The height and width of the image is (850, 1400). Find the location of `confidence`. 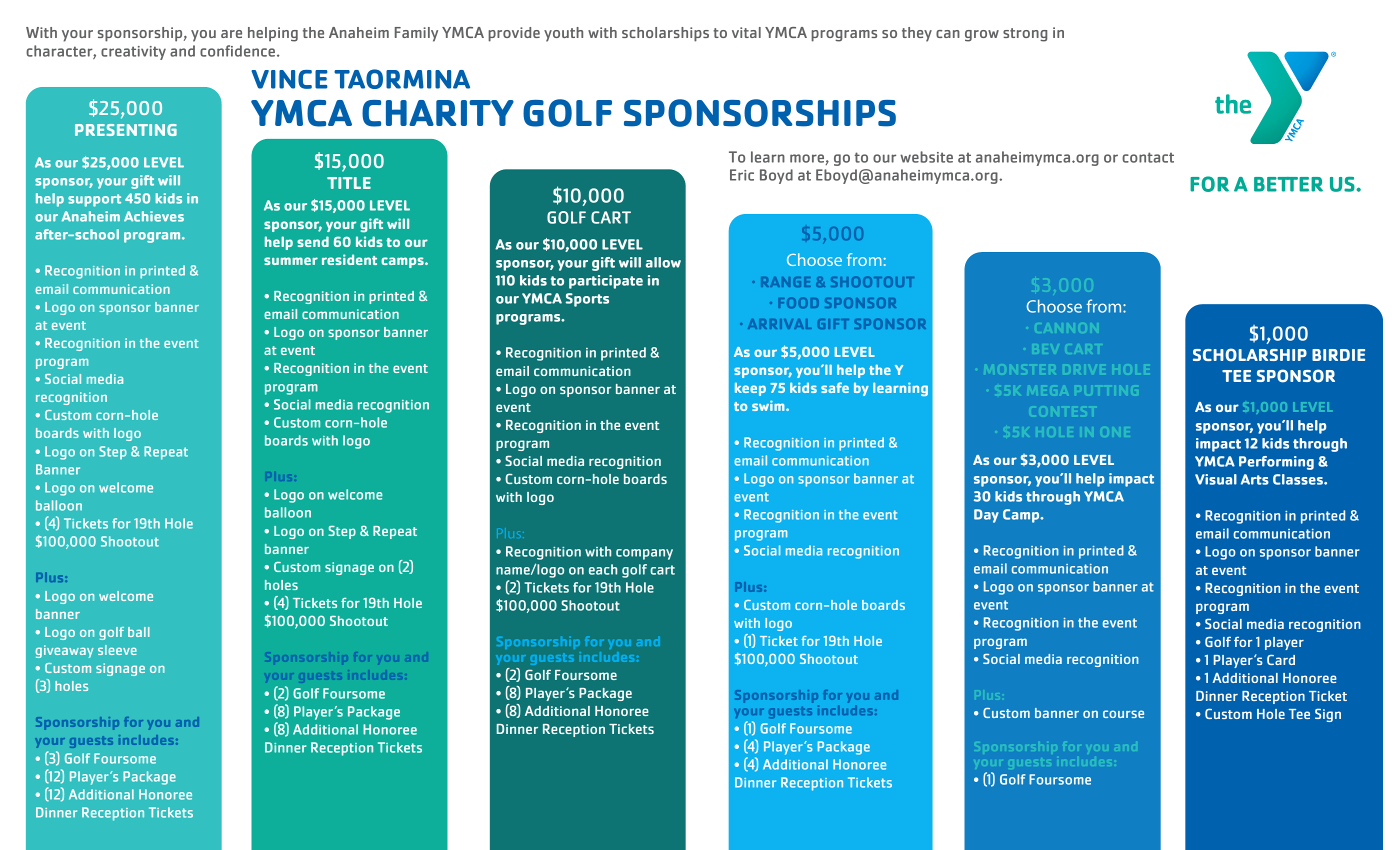

confidence is located at coordinates (237, 51).
